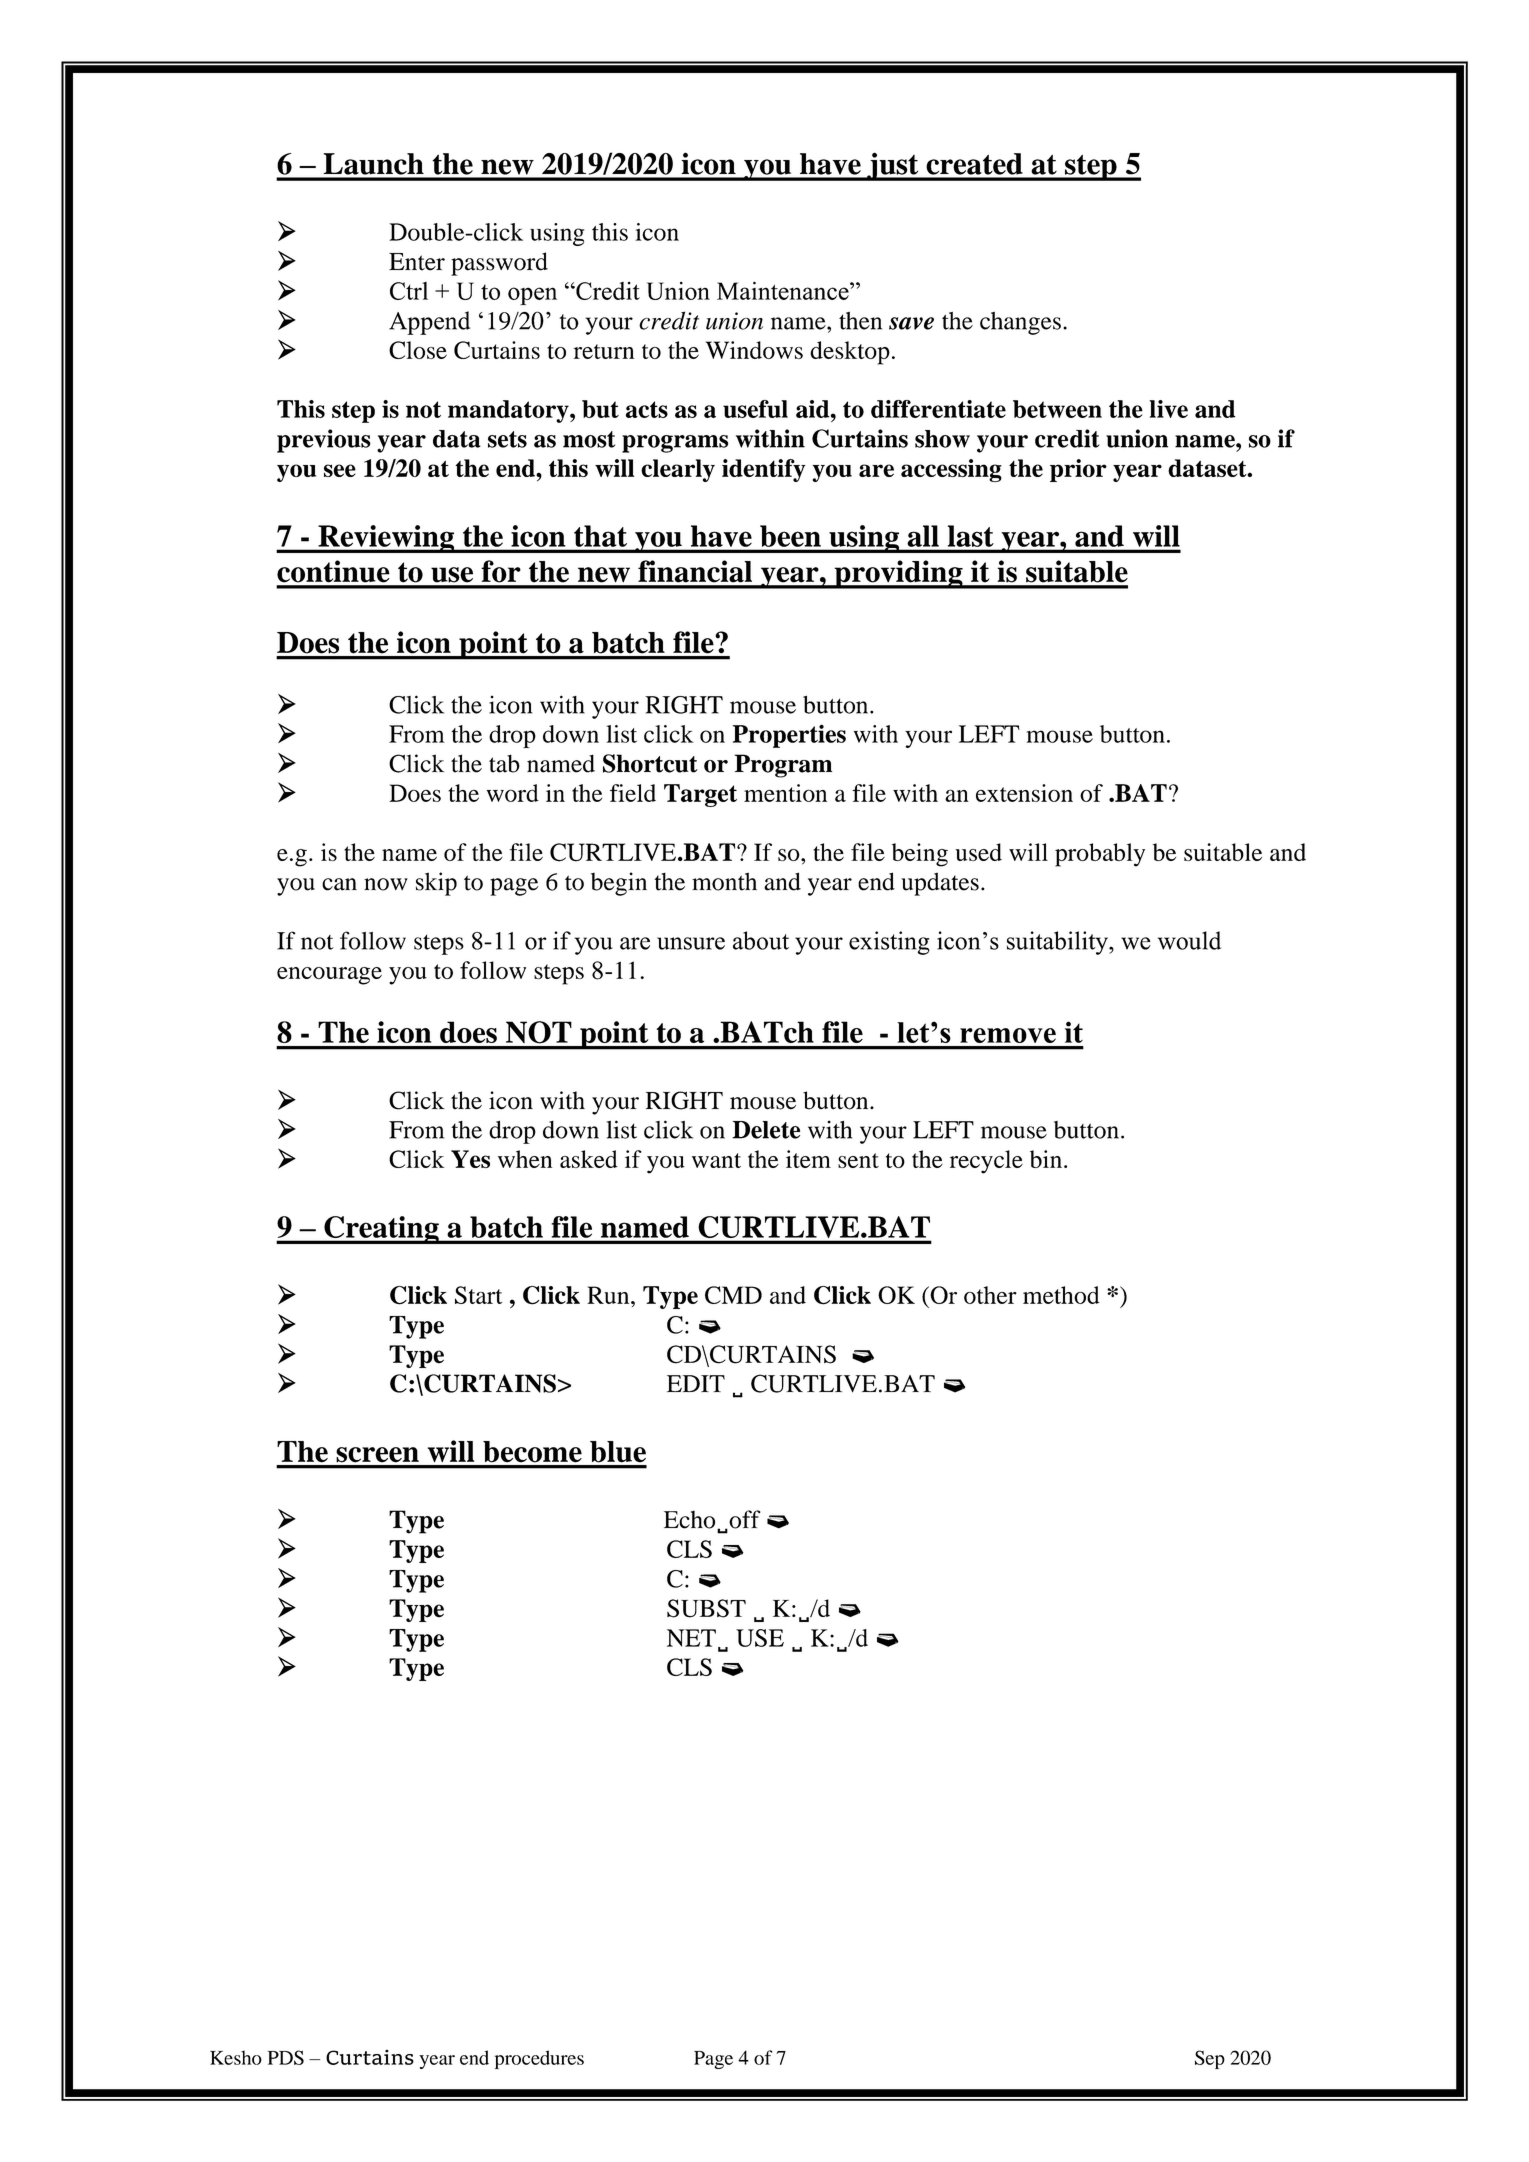 The image size is (1529, 2162). I want to click on changes, so click(1020, 323).
